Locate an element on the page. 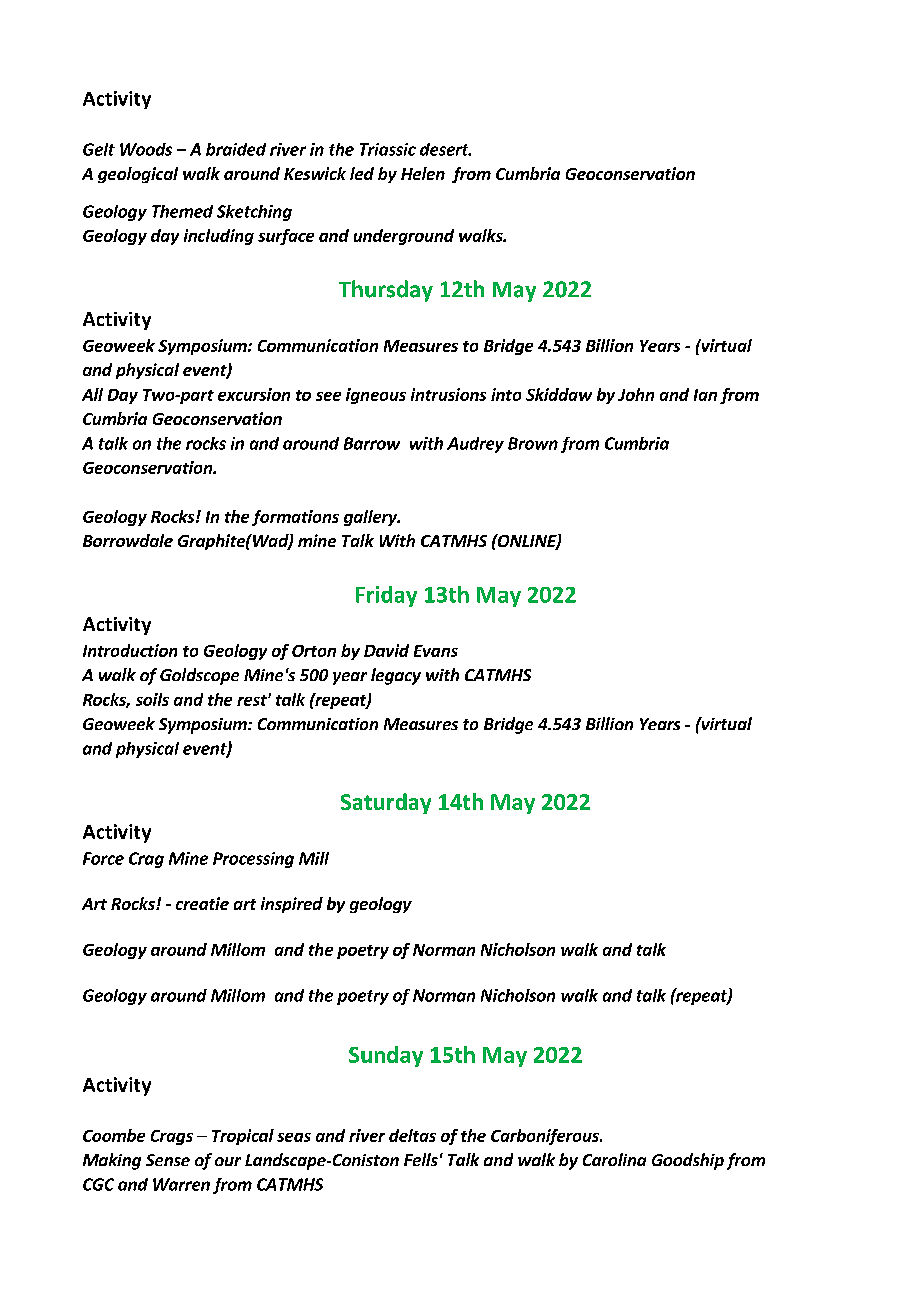  Carolina is located at coordinates (614, 1159).
